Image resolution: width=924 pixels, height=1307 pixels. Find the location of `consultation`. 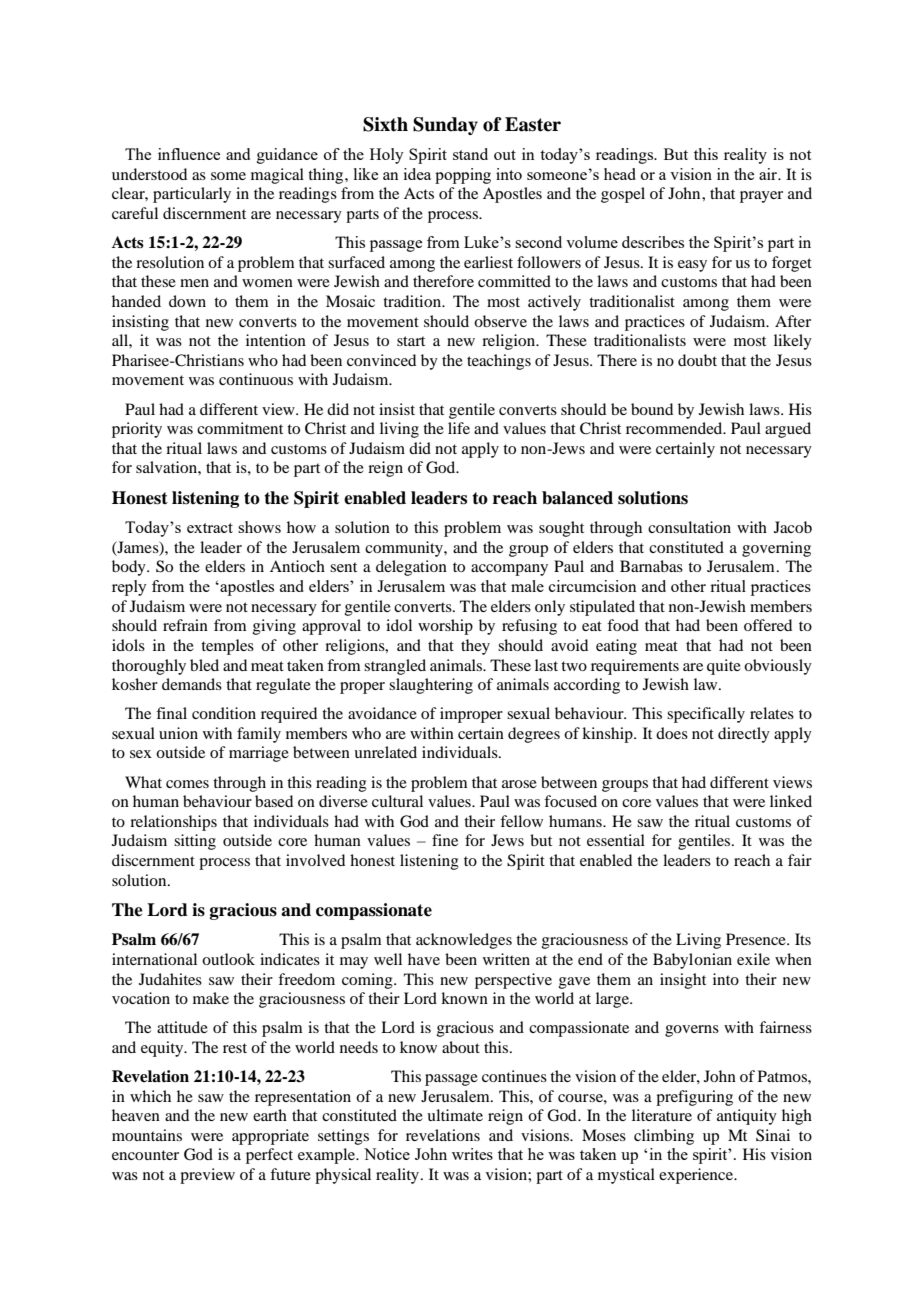

consultation is located at coordinates (689, 527).
